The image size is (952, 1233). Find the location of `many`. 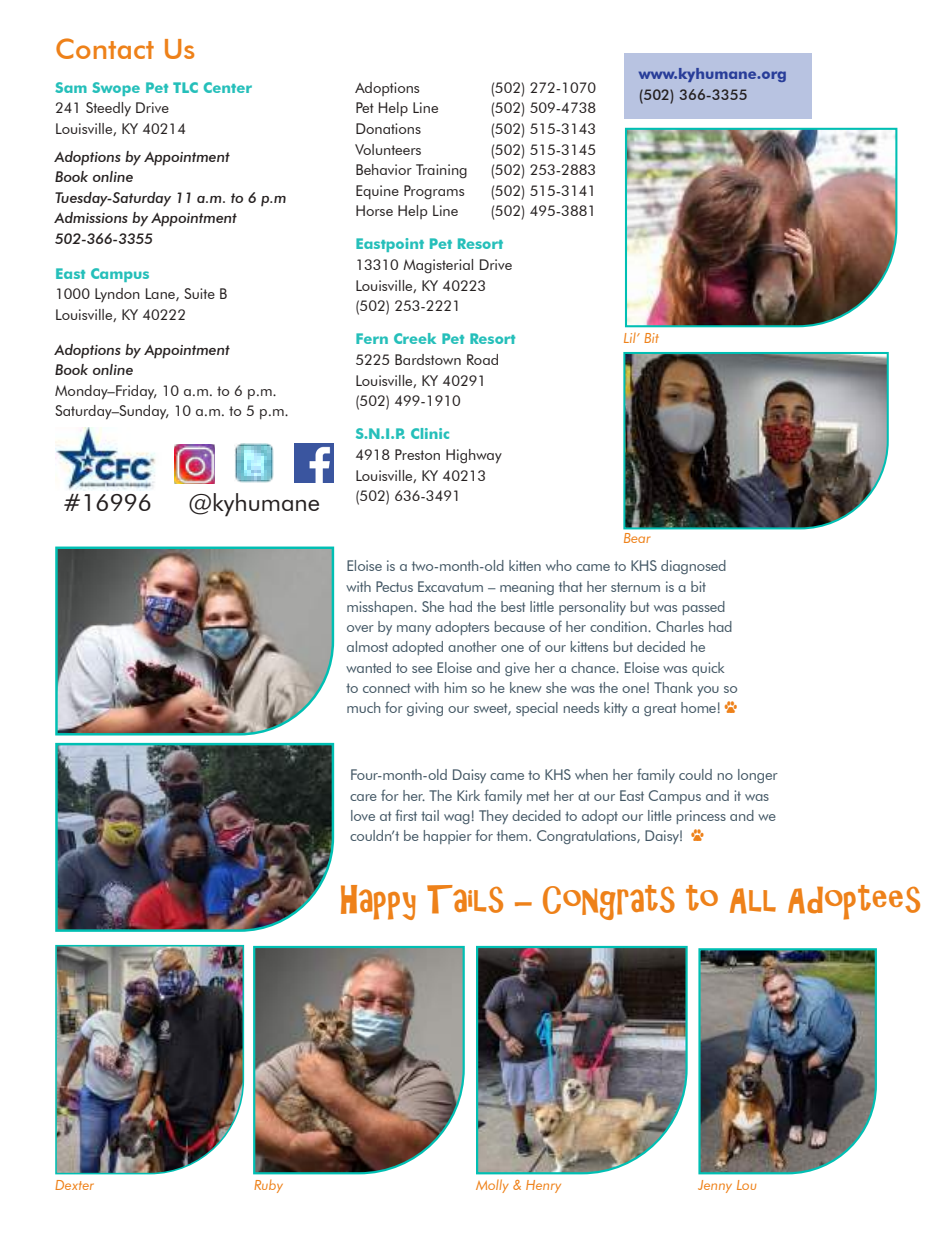

many is located at coordinates (414, 630).
